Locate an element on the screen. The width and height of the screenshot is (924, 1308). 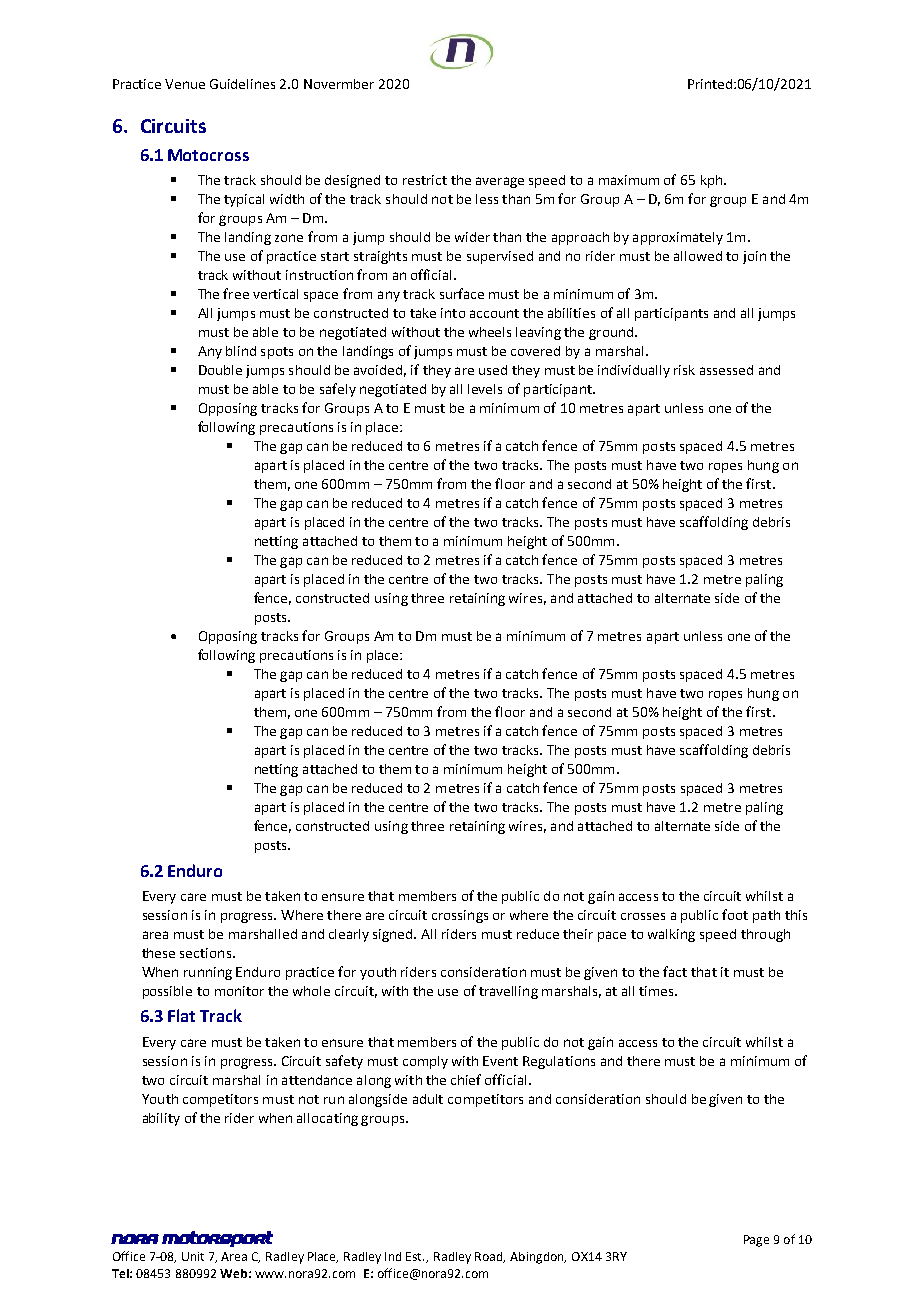
average is located at coordinates (500, 182).
